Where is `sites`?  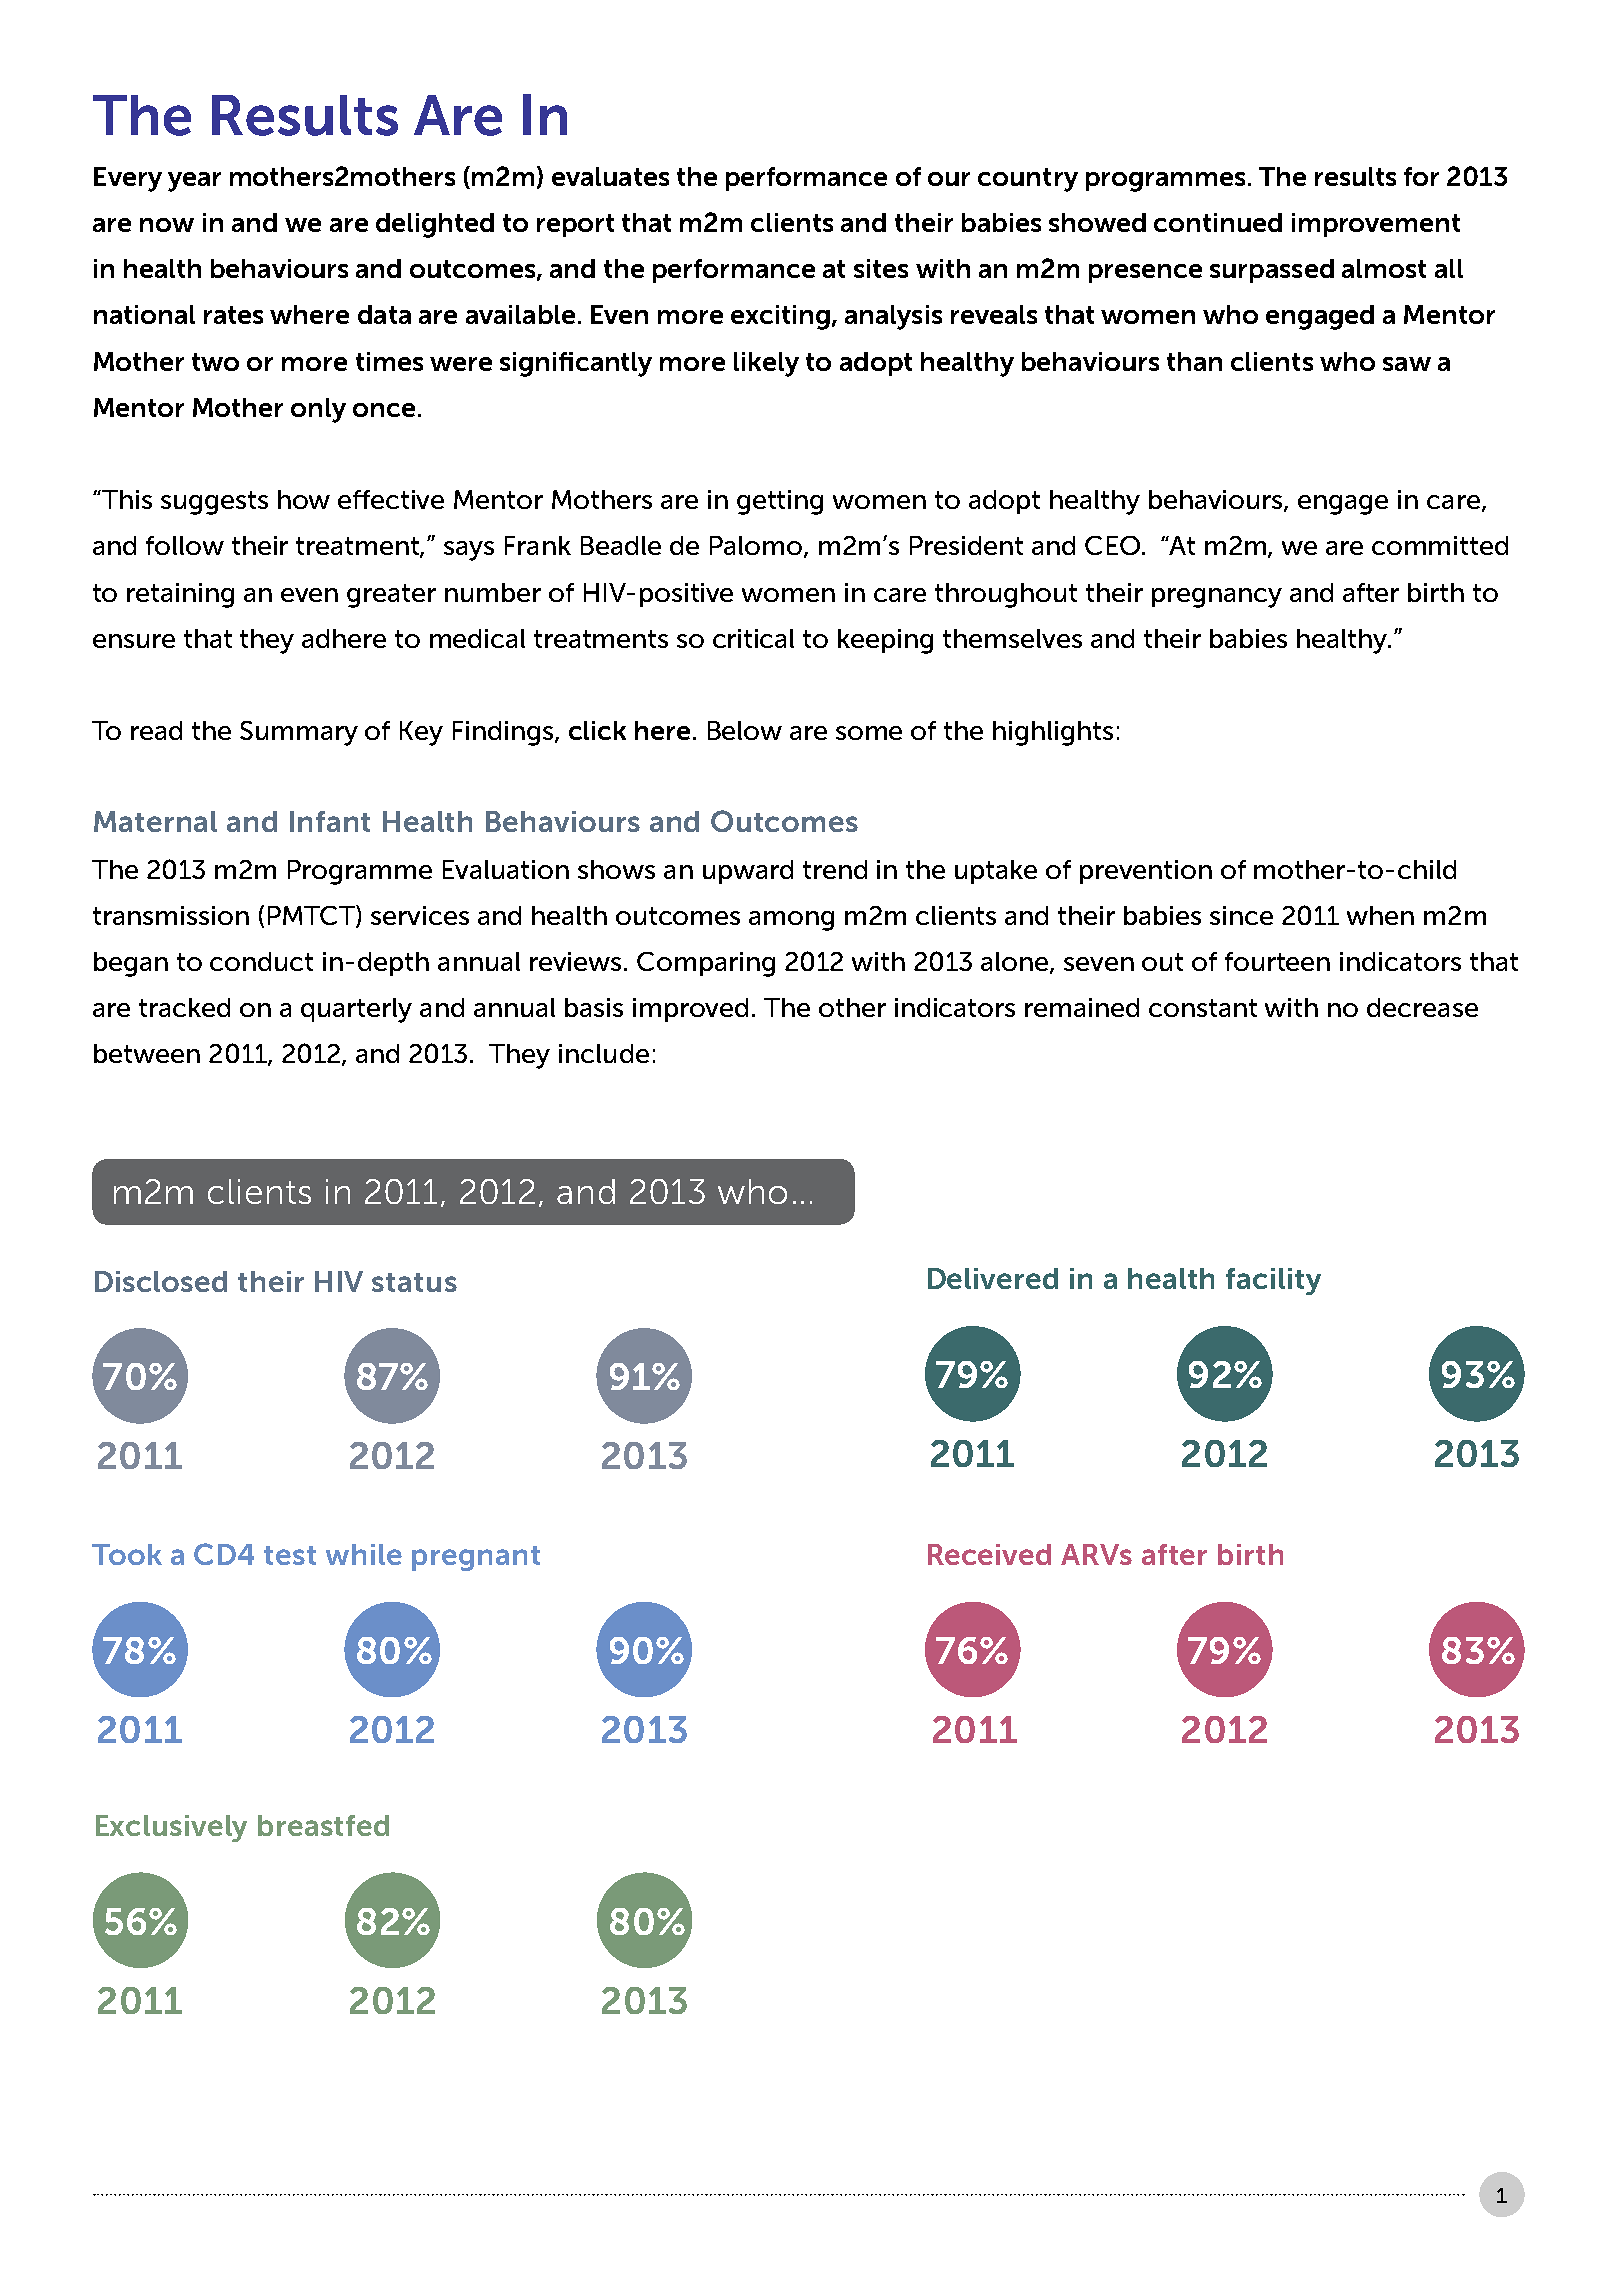 sites is located at coordinates (881, 268).
